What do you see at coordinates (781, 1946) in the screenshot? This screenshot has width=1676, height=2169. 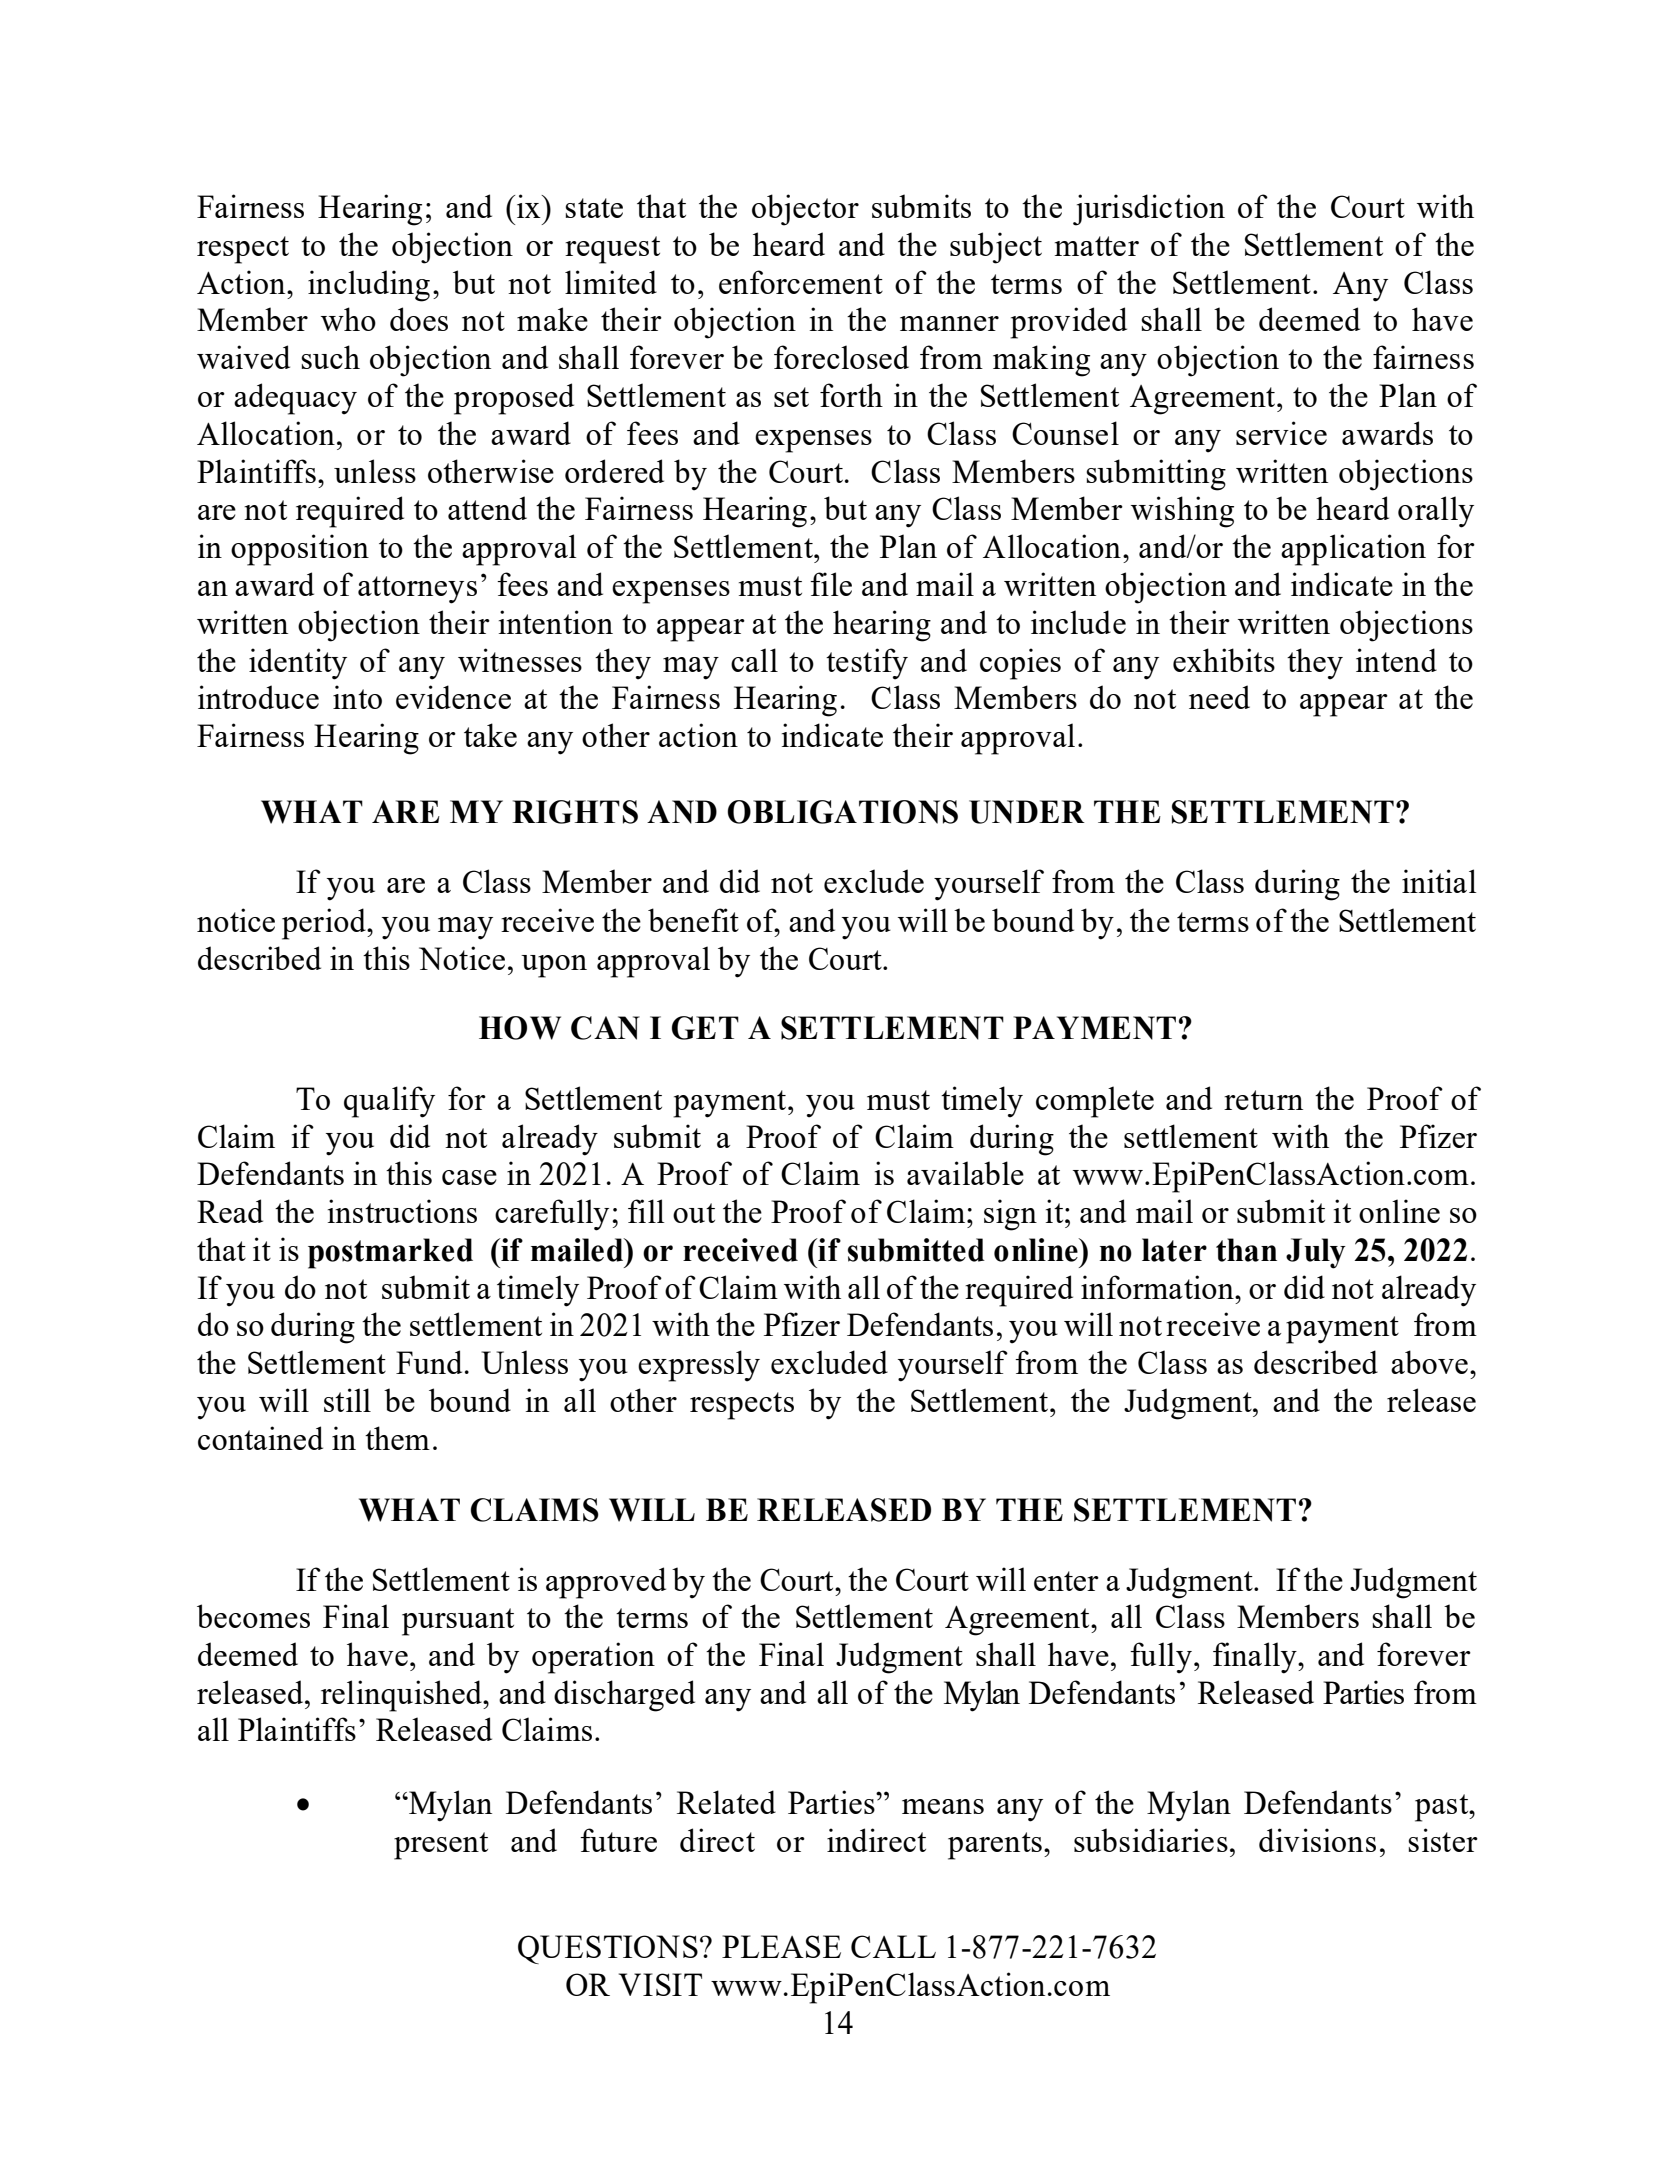 I see `PLEASE` at bounding box center [781, 1946].
